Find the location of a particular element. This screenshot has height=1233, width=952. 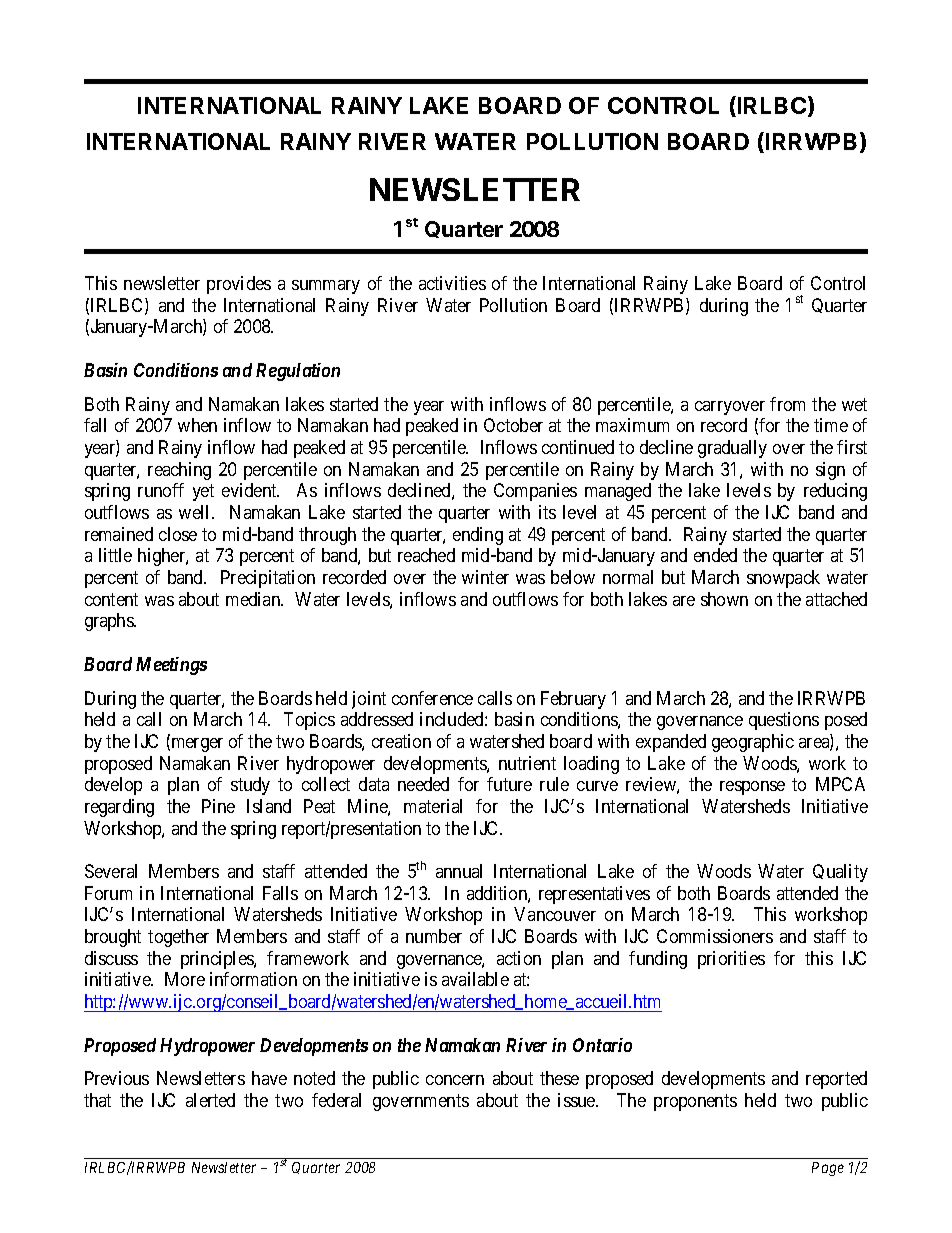

alerted is located at coordinates (210, 1100).
